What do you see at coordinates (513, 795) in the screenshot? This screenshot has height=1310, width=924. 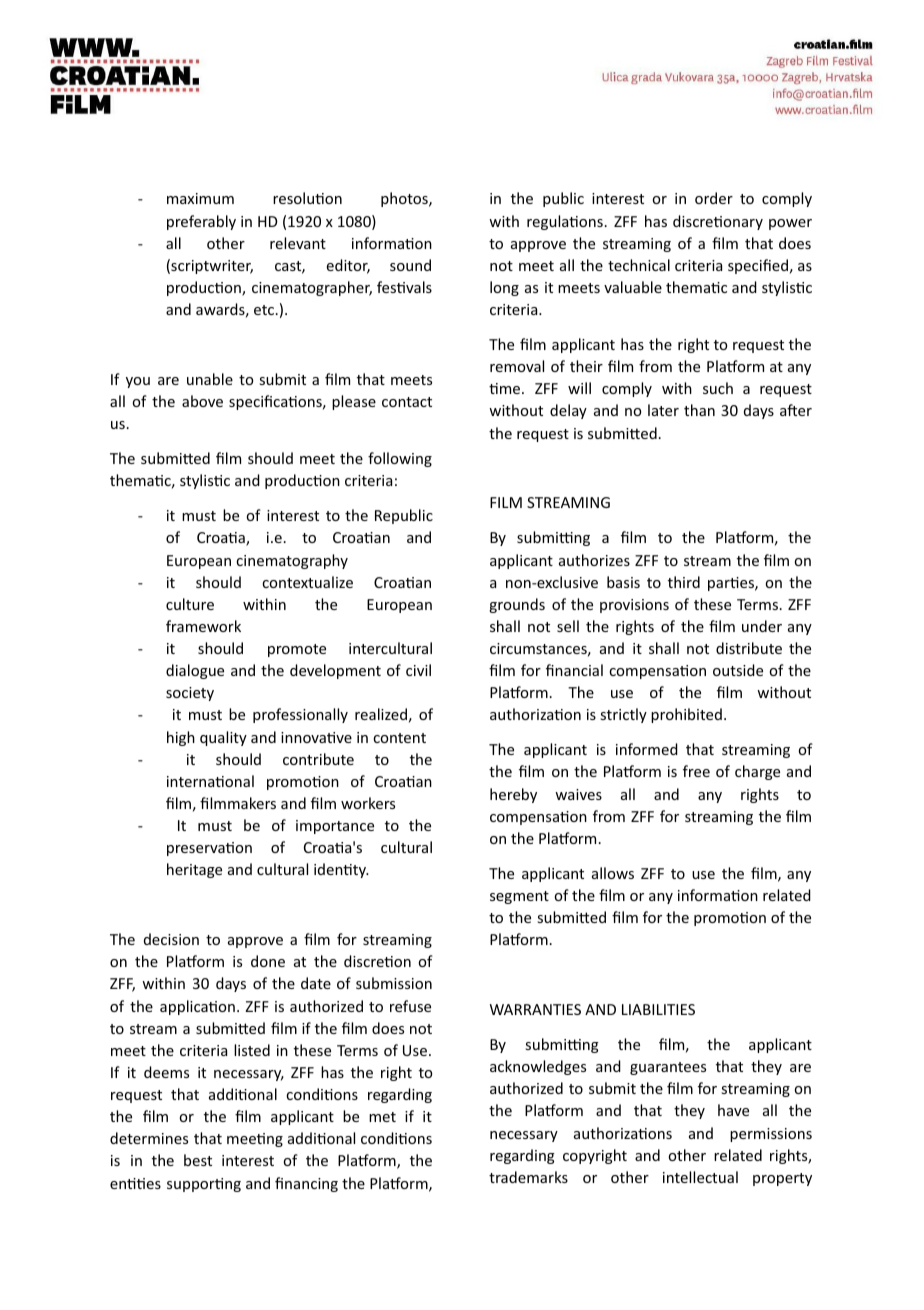 I see `hereby` at bounding box center [513, 795].
